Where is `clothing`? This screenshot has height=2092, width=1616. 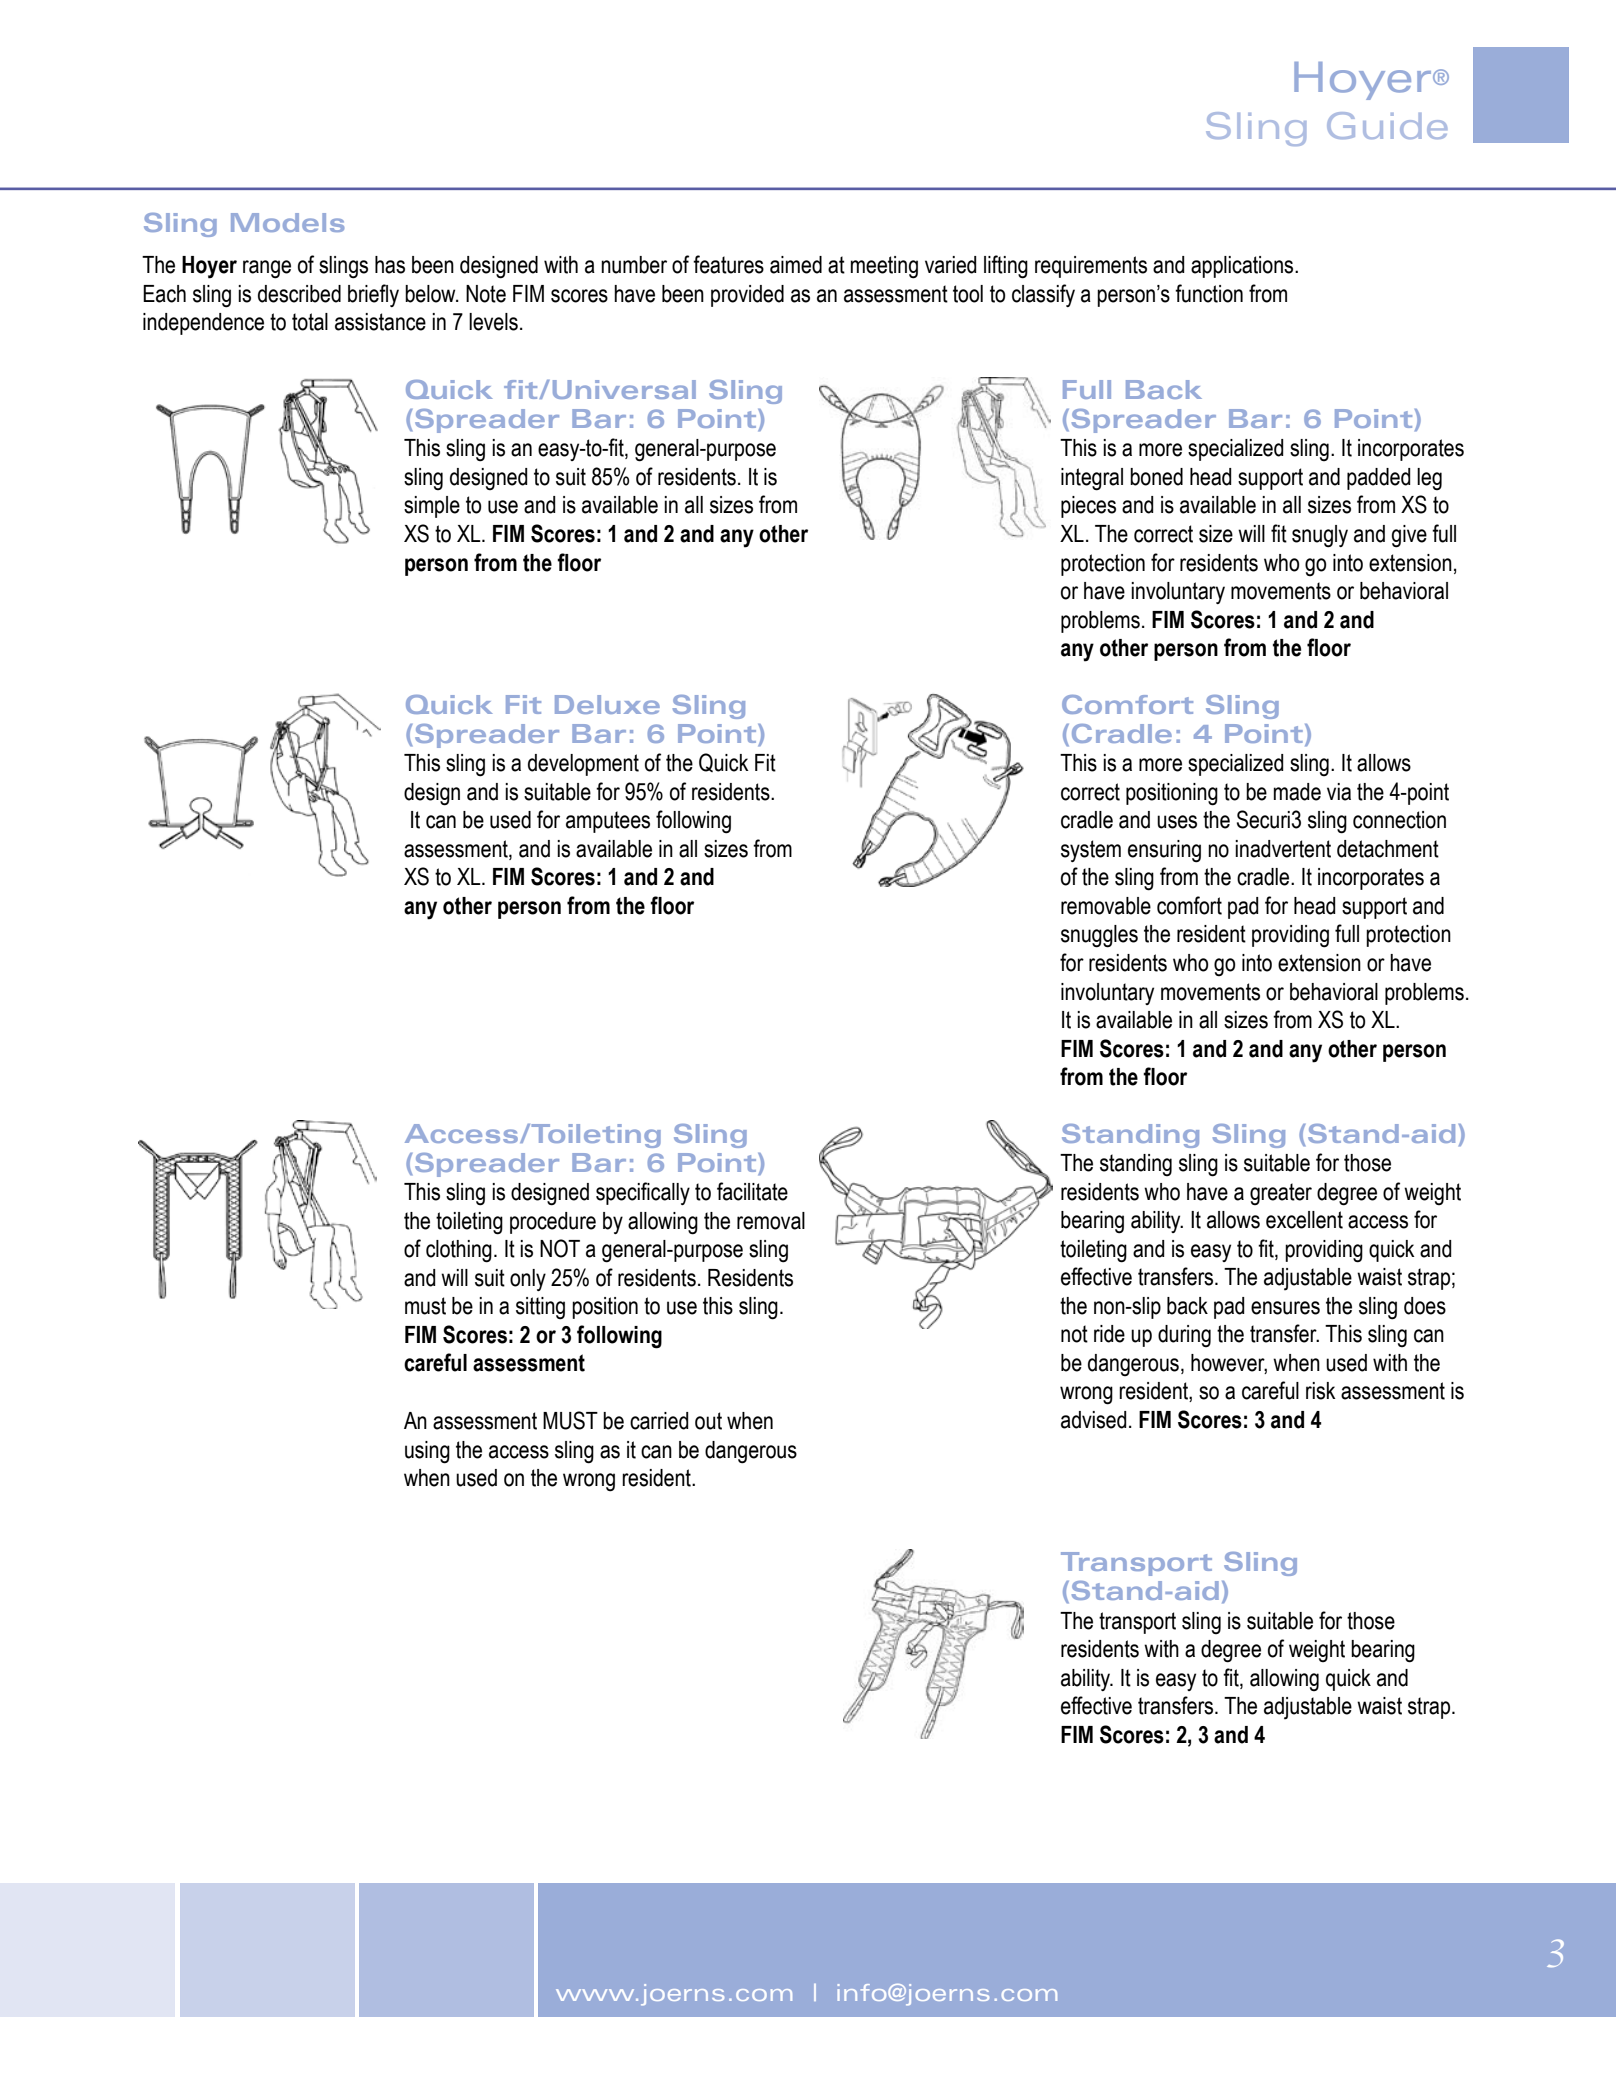 clothing is located at coordinates (459, 1251).
